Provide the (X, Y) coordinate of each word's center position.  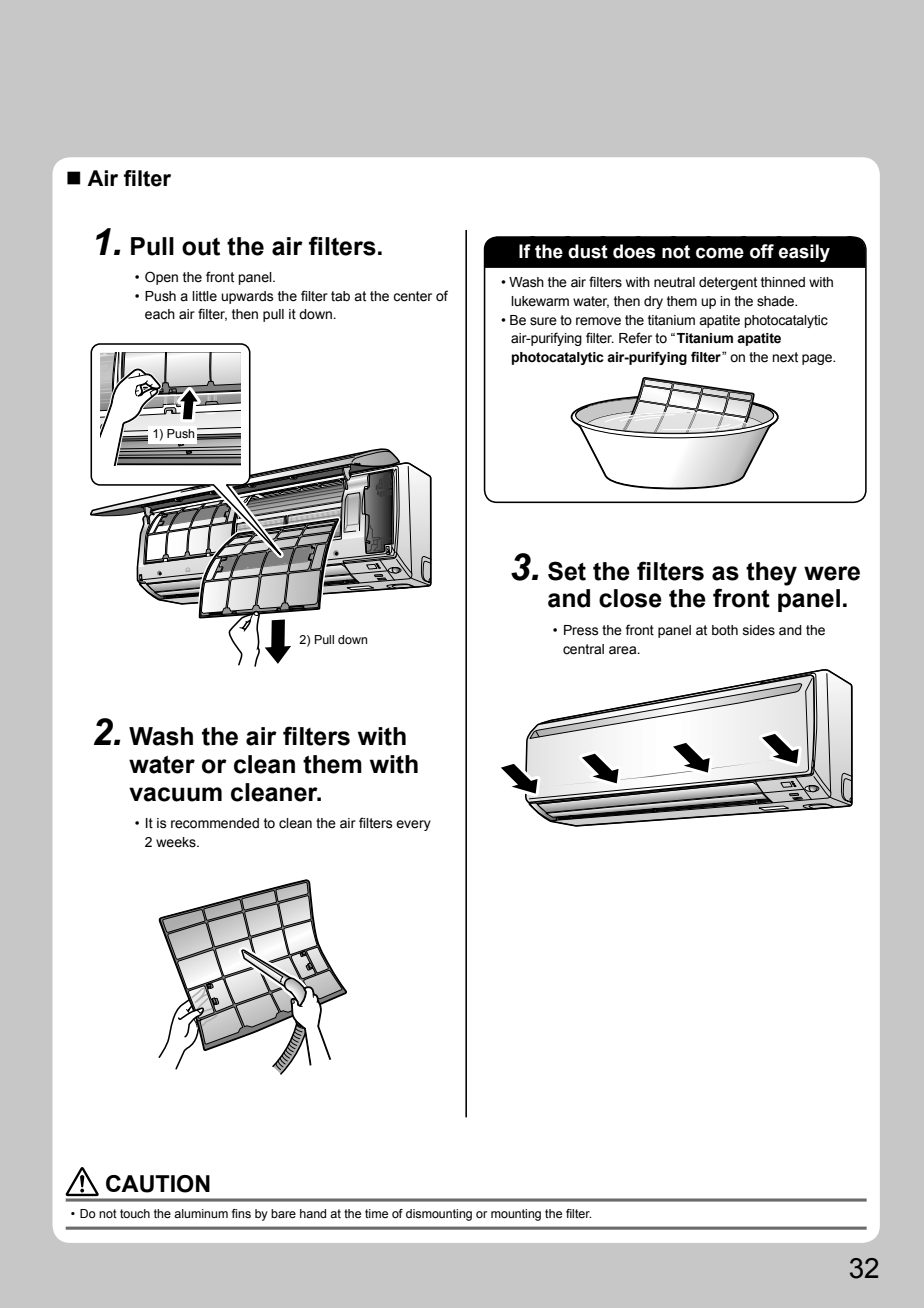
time (376, 1213)
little (204, 296)
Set (567, 571)
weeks (177, 842)
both (725, 630)
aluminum (201, 1213)
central (583, 649)
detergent (728, 283)
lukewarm (540, 301)
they (771, 574)
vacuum (175, 794)
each (160, 314)
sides (759, 630)
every (413, 825)
